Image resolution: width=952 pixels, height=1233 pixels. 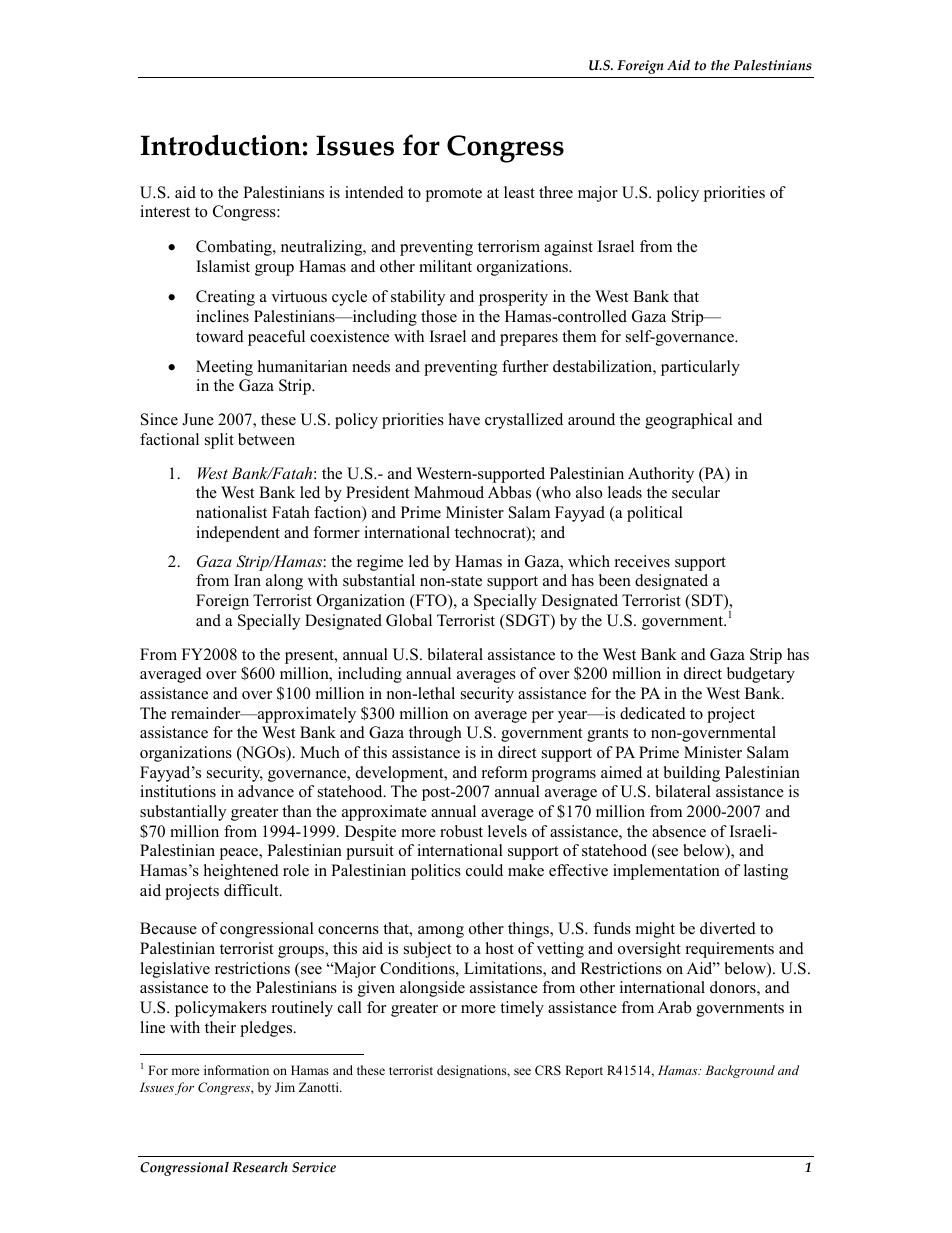 What do you see at coordinates (556, 192) in the image?
I see `three` at bounding box center [556, 192].
